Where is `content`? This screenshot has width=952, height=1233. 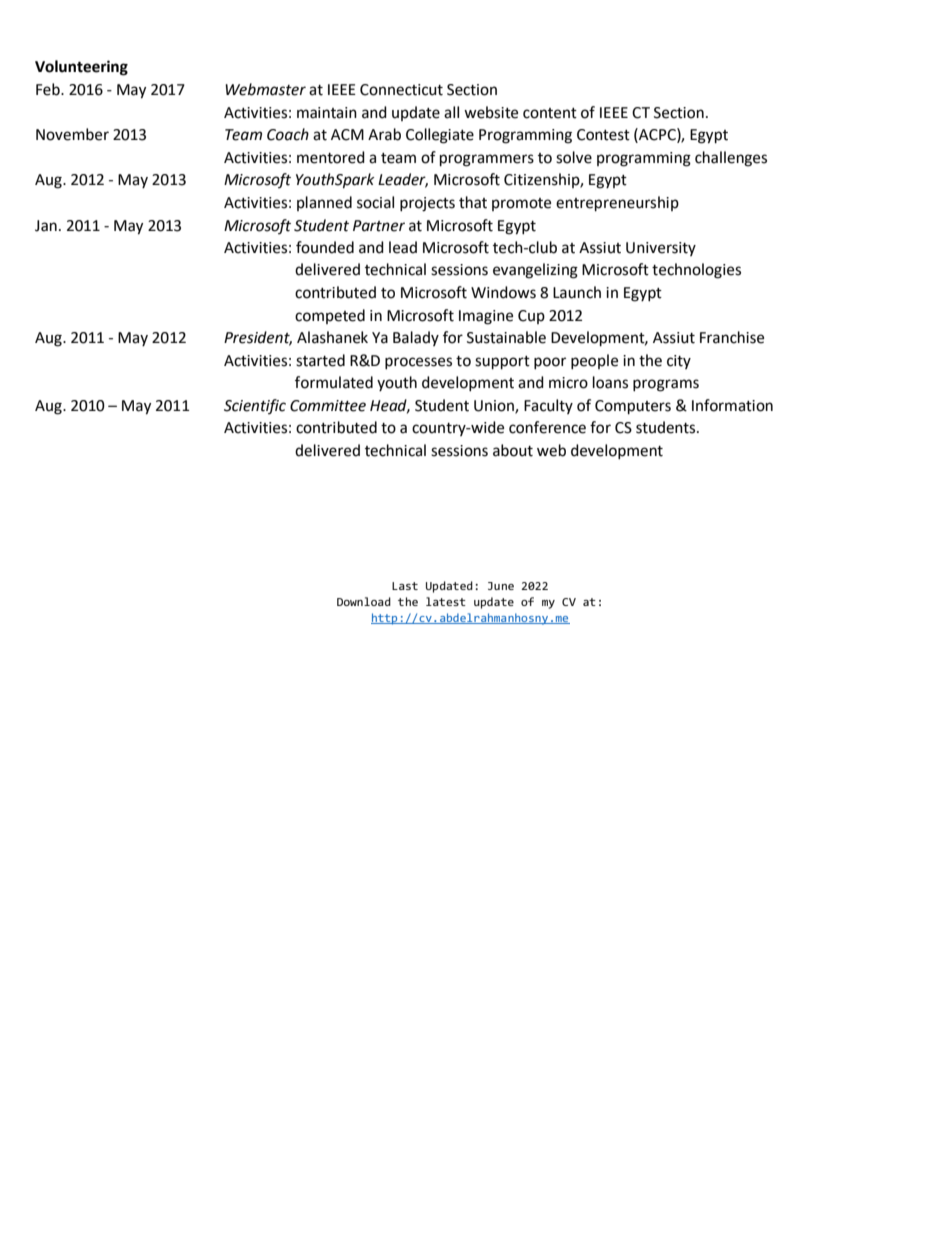
content is located at coordinates (550, 113).
